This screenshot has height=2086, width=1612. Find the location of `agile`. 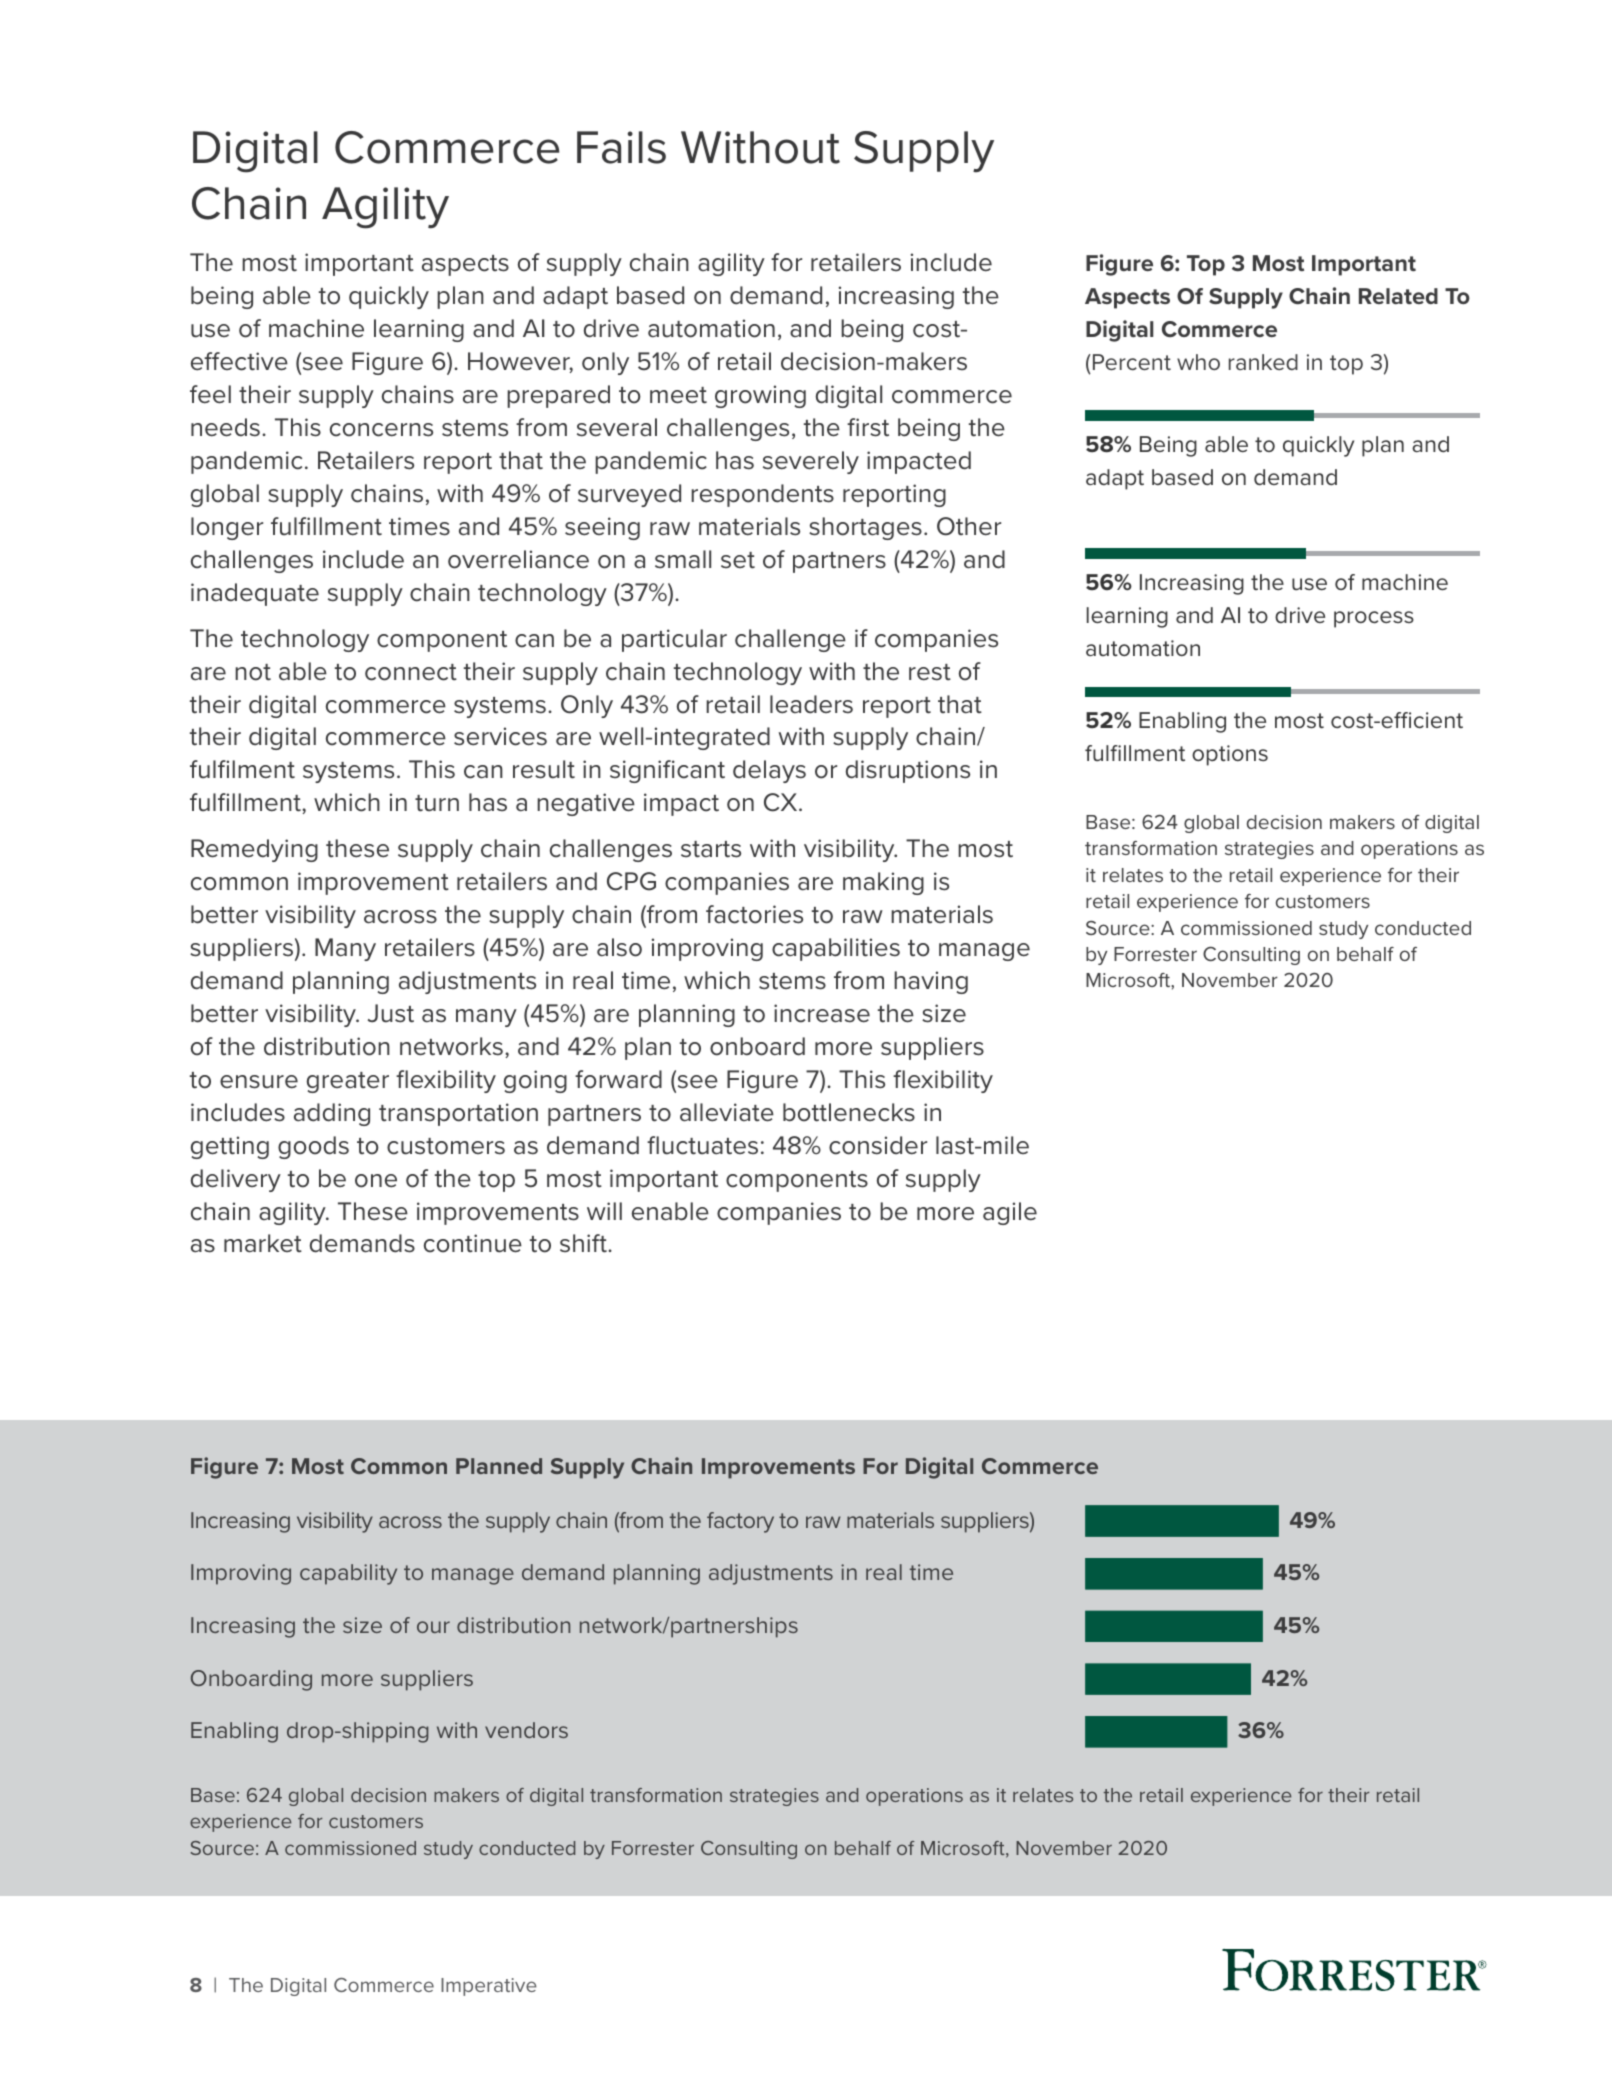

agile is located at coordinates (1010, 1213).
